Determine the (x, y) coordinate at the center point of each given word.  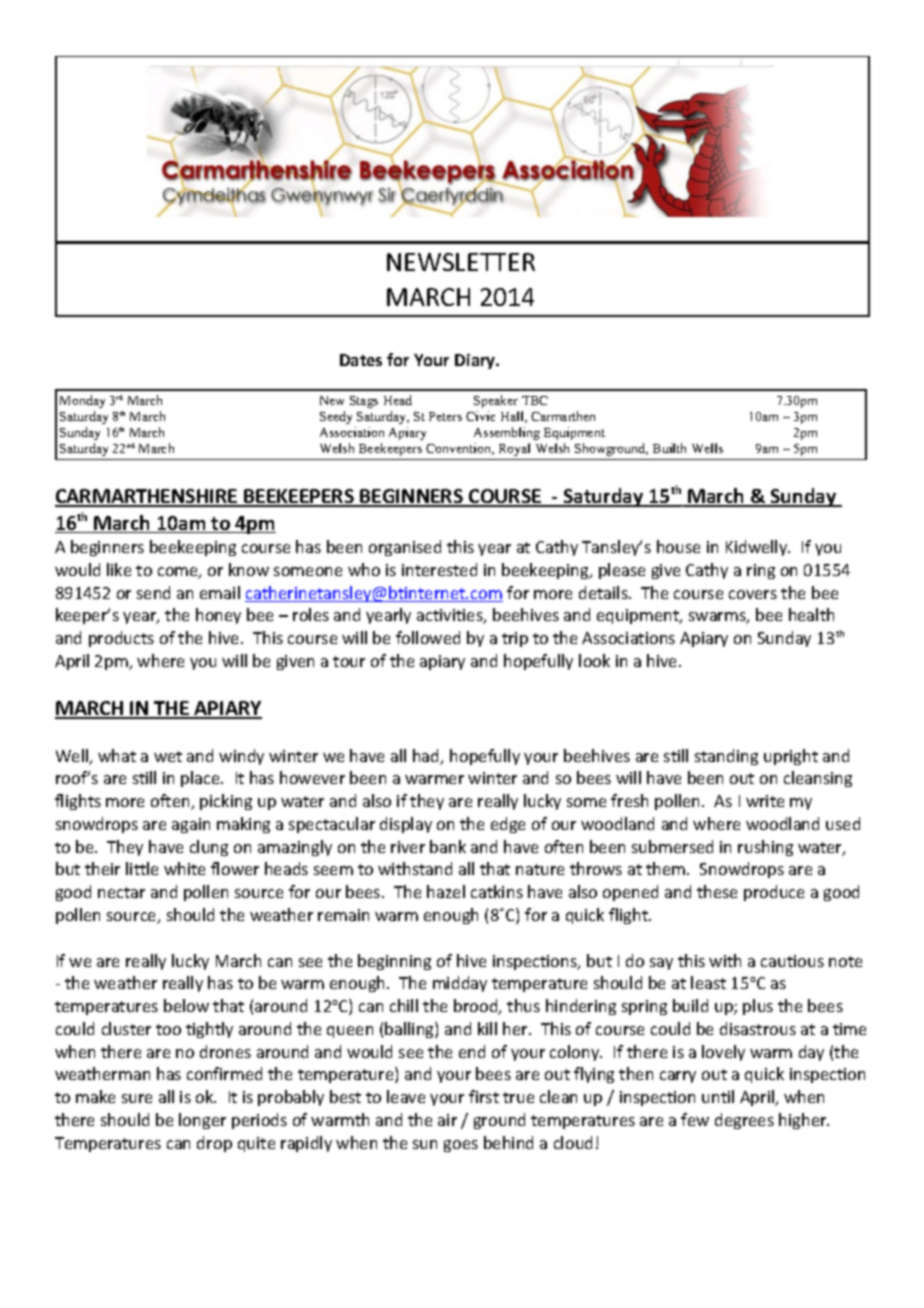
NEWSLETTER (461, 262)
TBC (535, 400)
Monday (82, 401)
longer (202, 1121)
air (447, 1120)
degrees (744, 1121)
